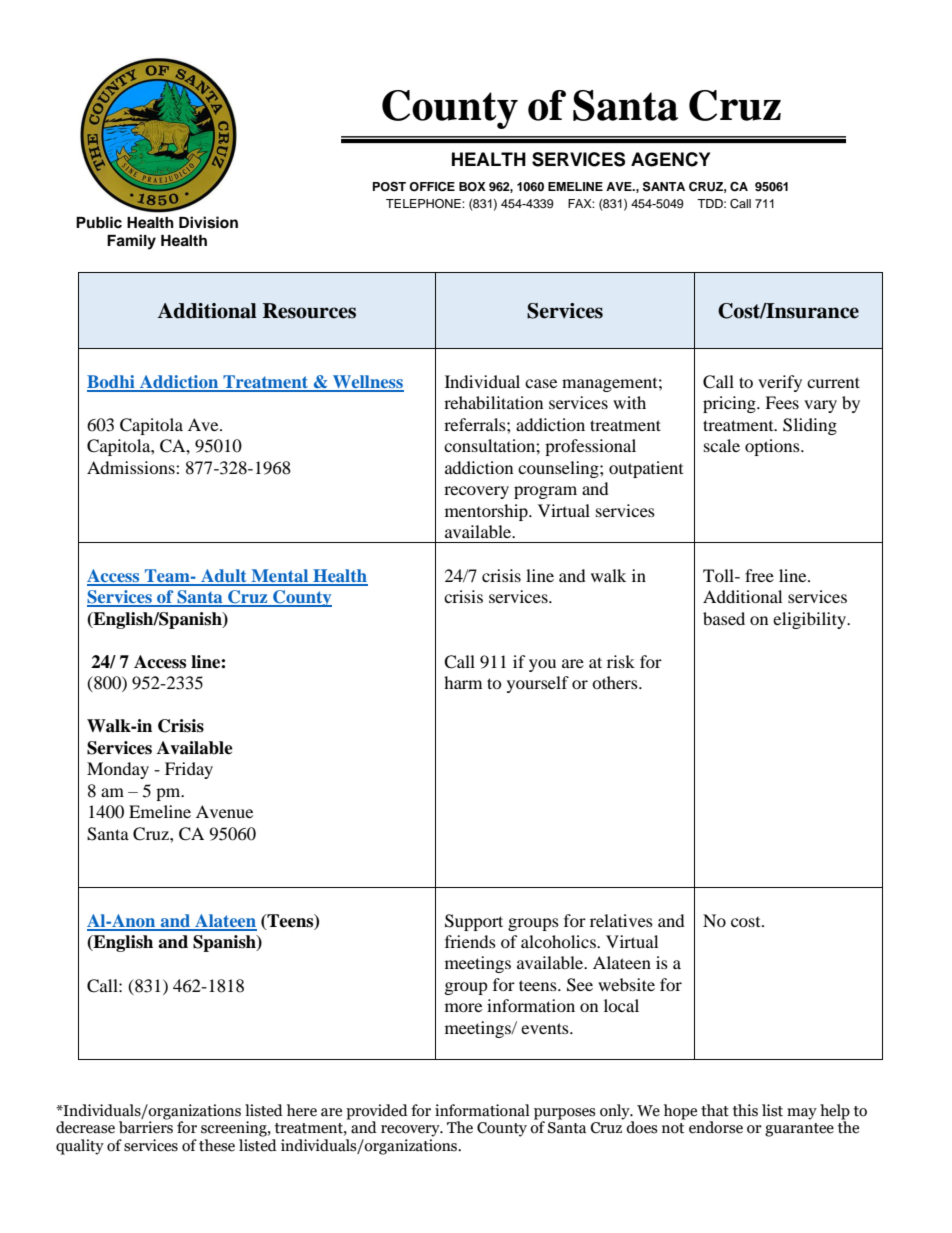  Describe the element at coordinates (487, 512) in the page. I see `mentorship` at that location.
